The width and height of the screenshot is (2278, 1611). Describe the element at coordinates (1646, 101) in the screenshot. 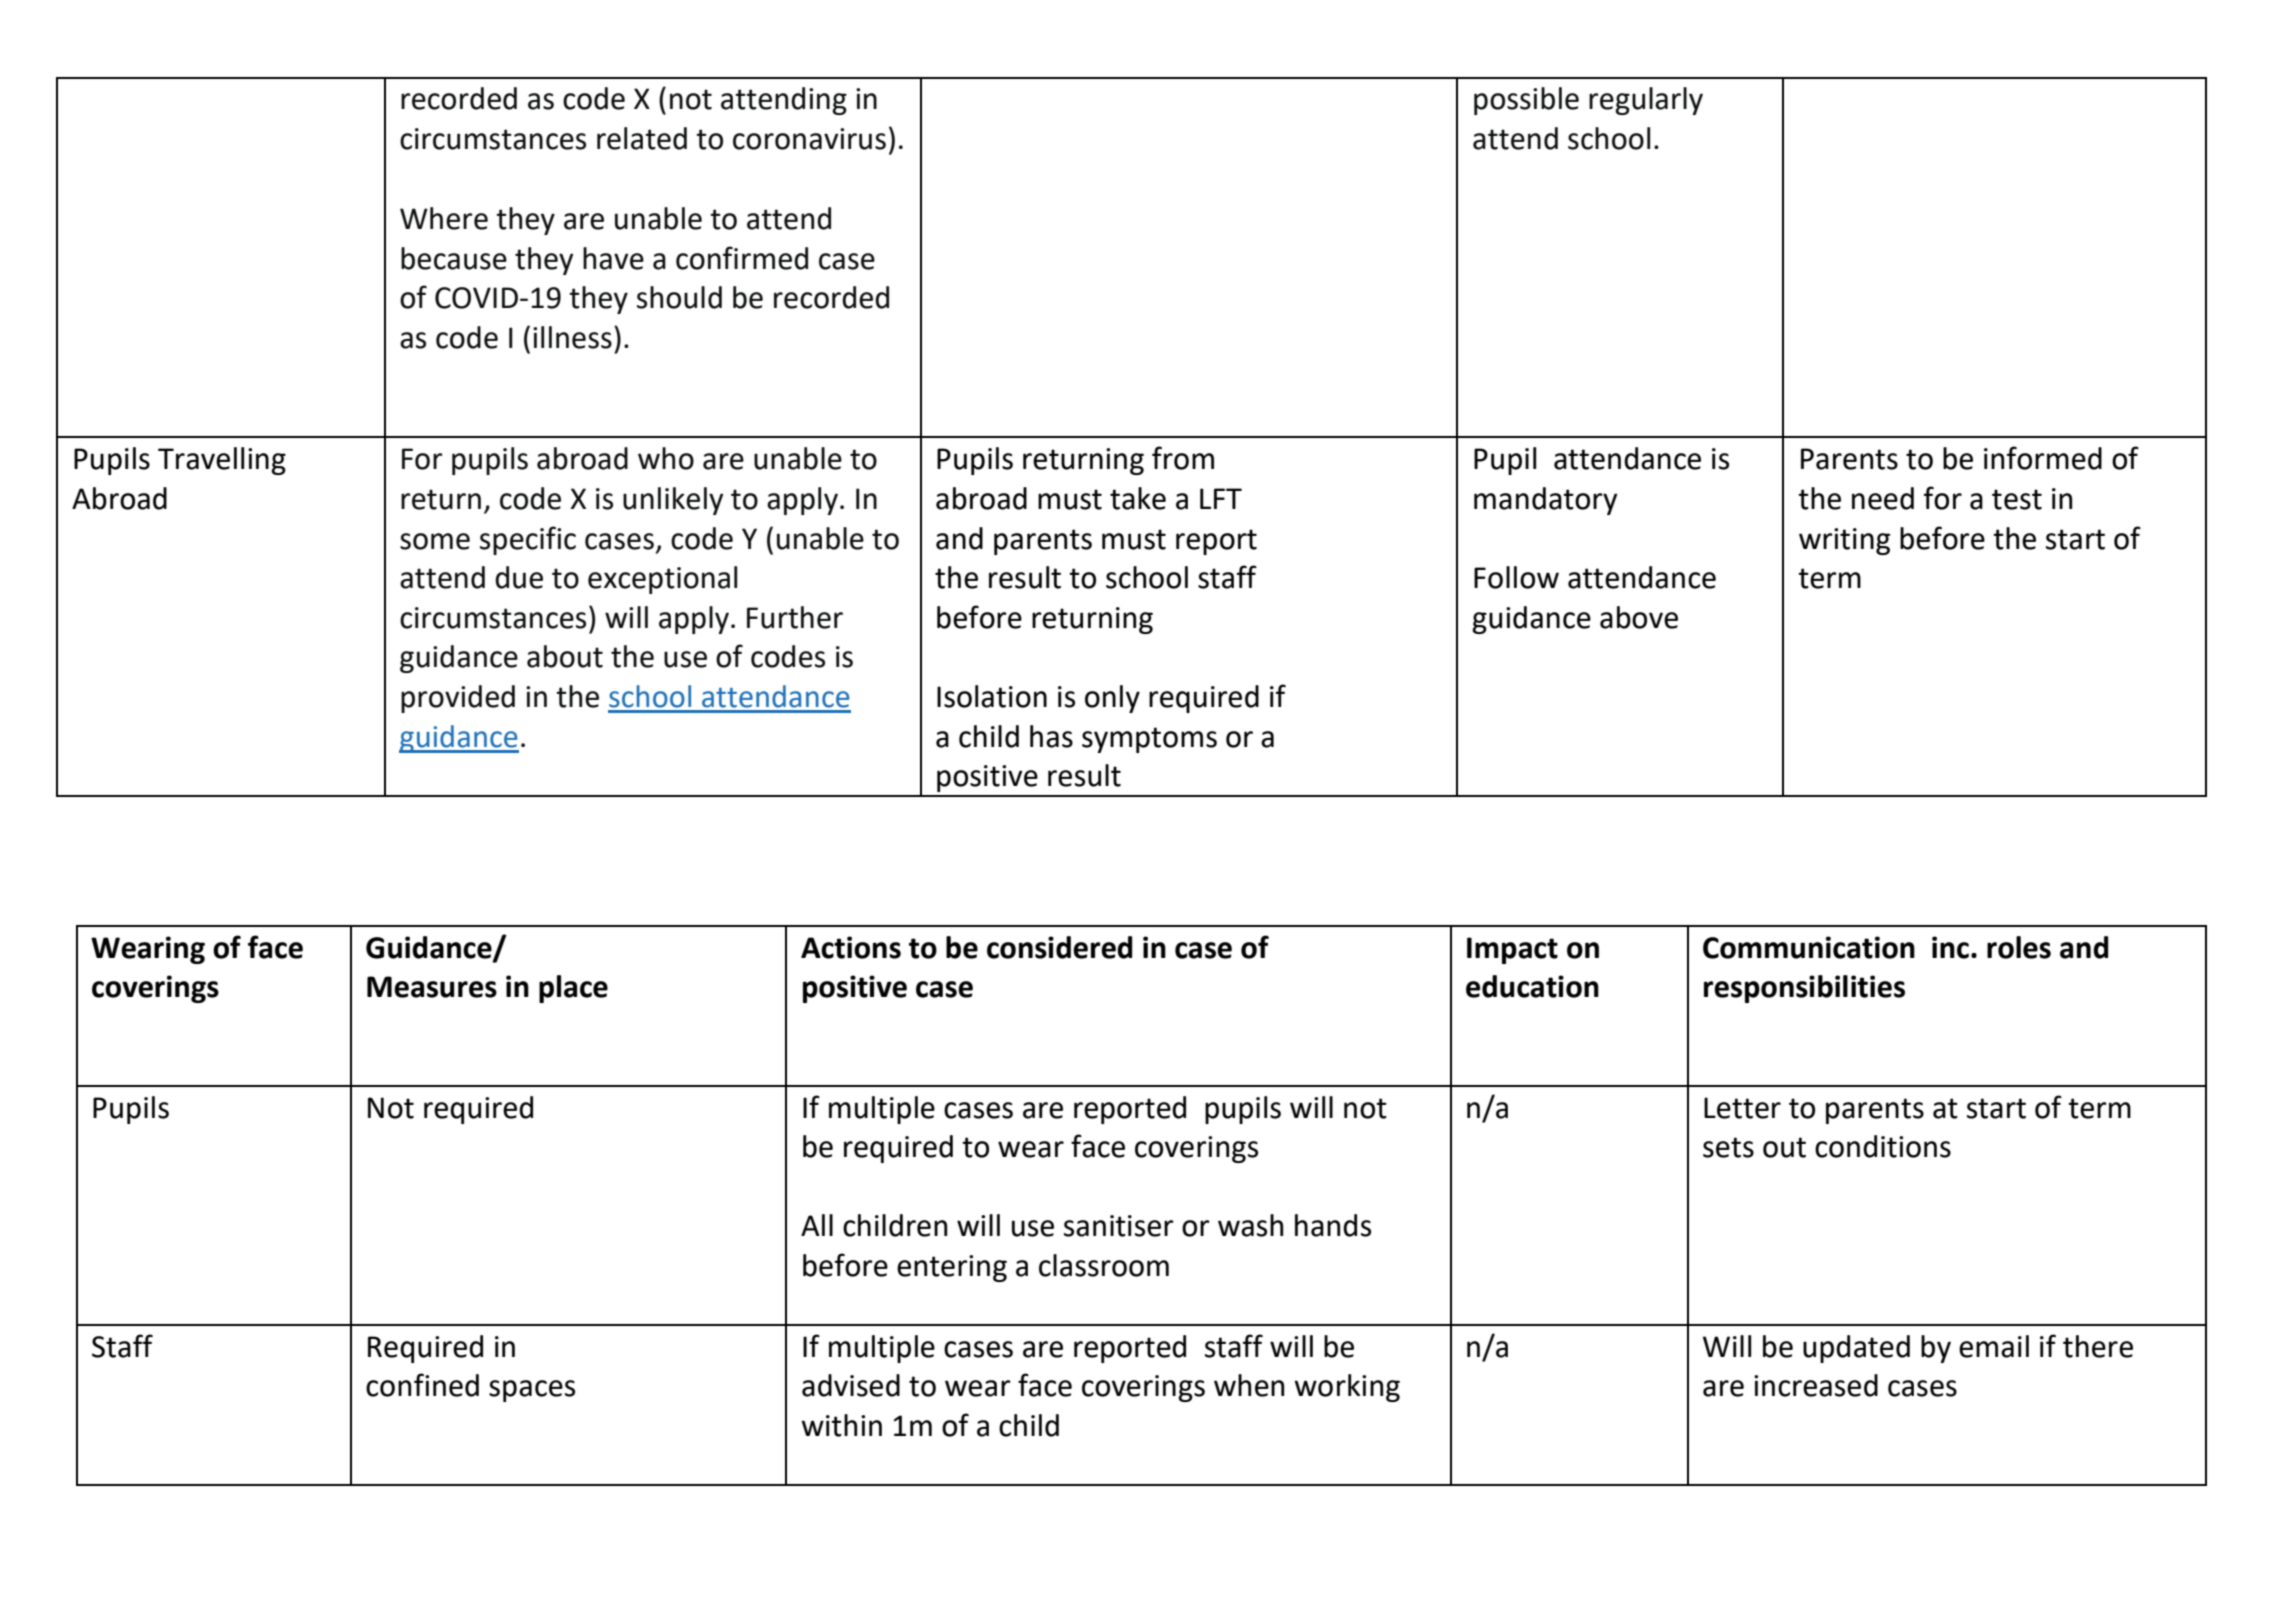

I see `regularly` at that location.
